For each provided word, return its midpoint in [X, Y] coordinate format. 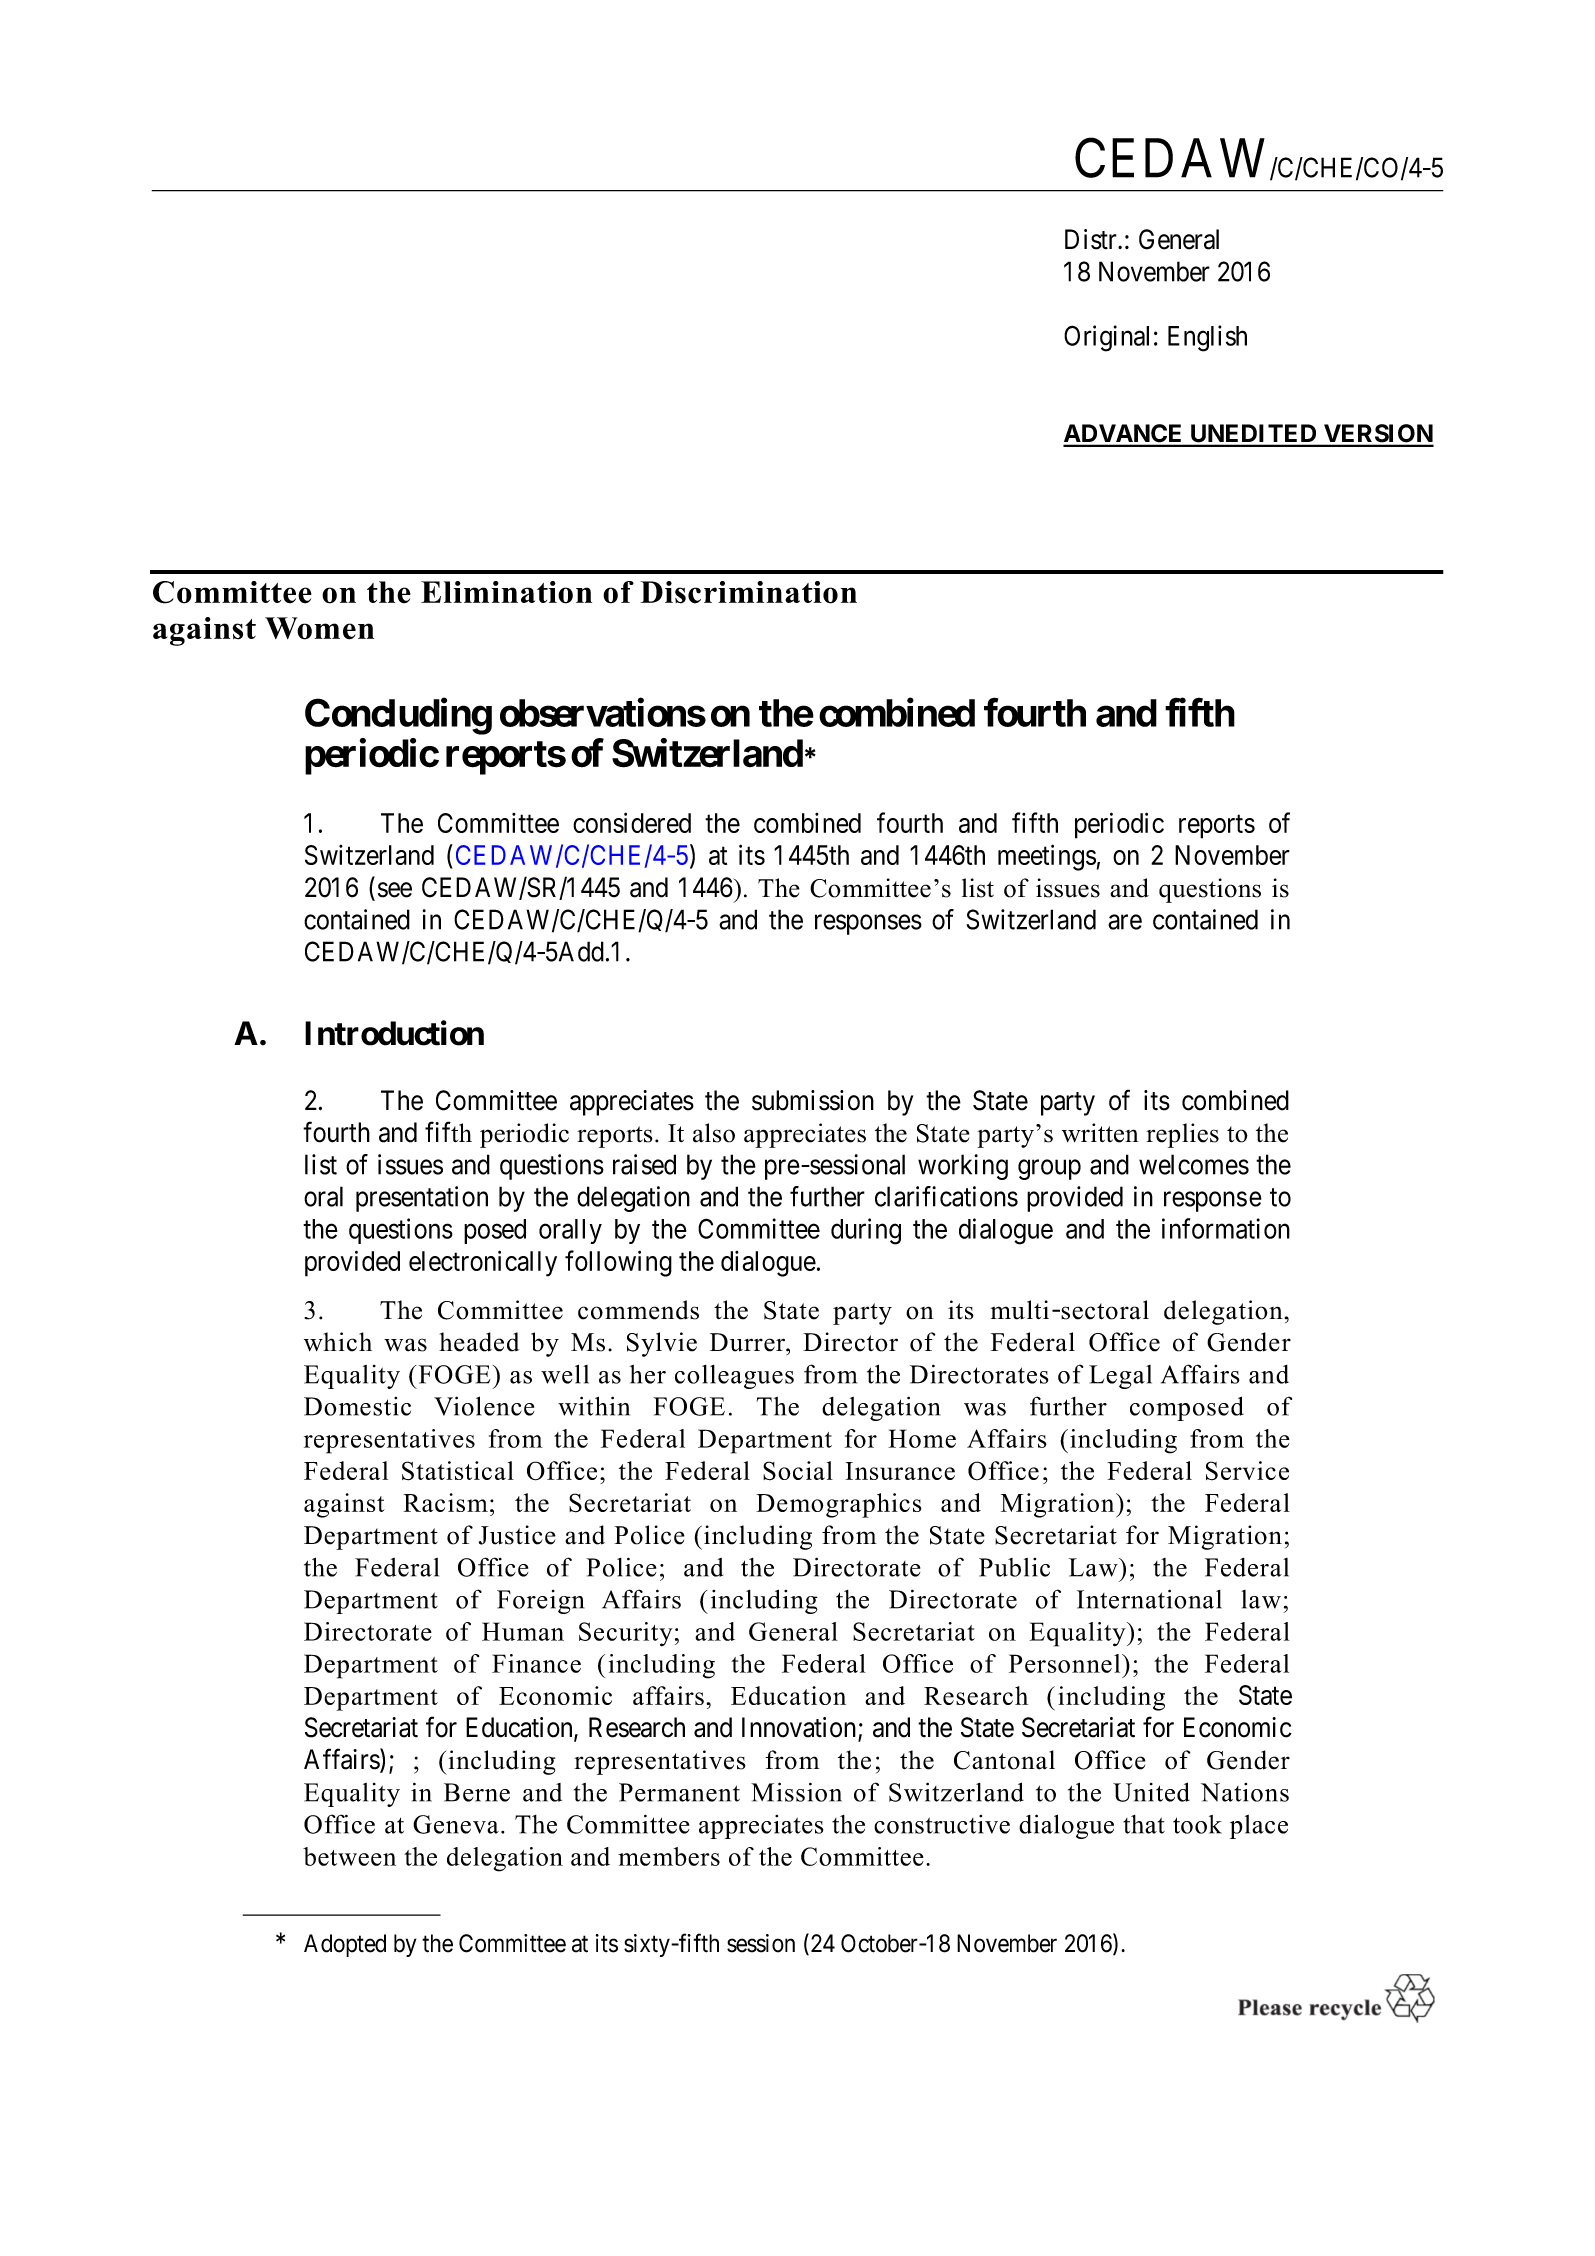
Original [1106, 338]
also [714, 1133]
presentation [422, 1199]
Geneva [456, 1824]
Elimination [506, 592]
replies [1182, 1135]
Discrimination [748, 592]
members [669, 1856]
